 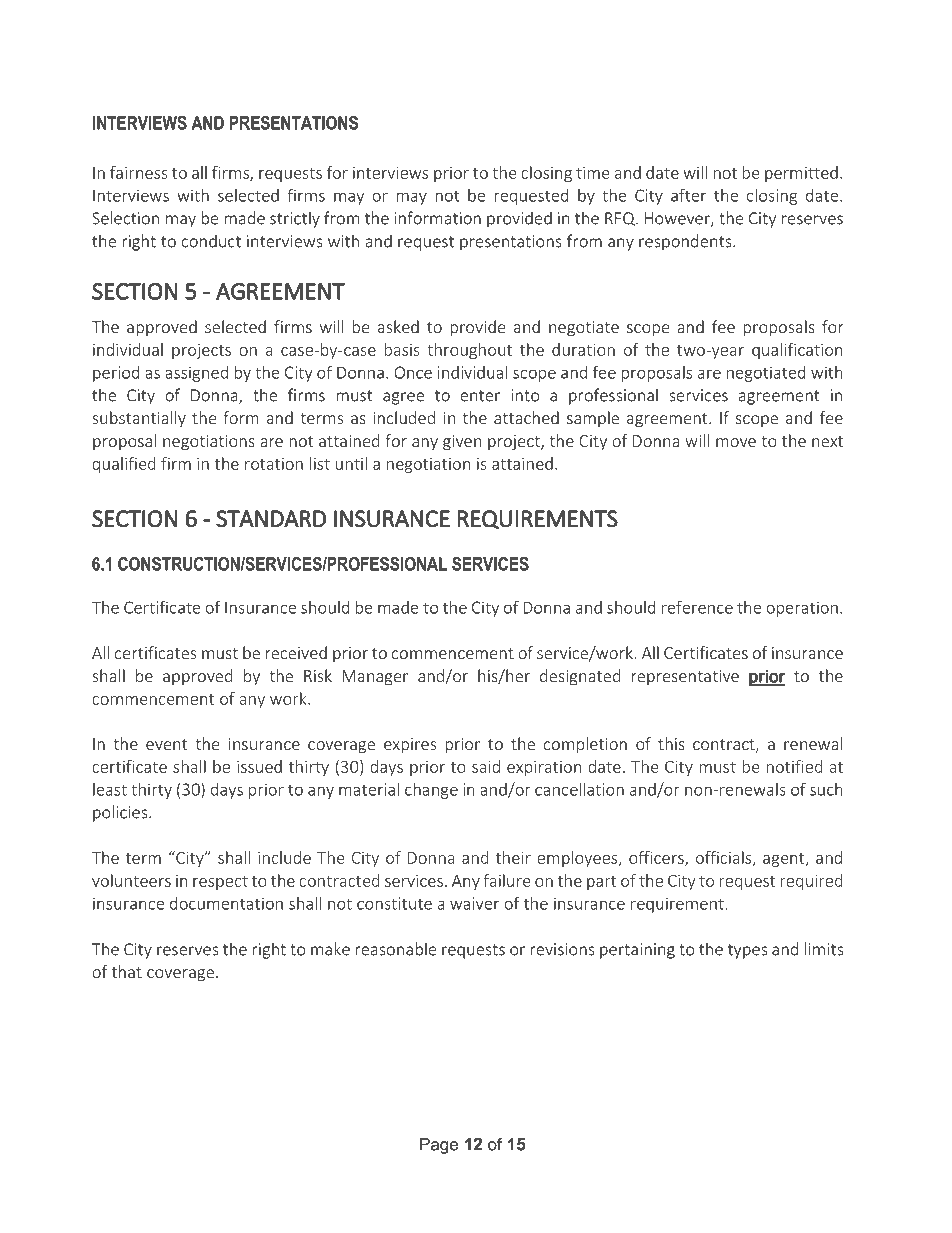 I want to click on conduct, so click(x=211, y=241).
